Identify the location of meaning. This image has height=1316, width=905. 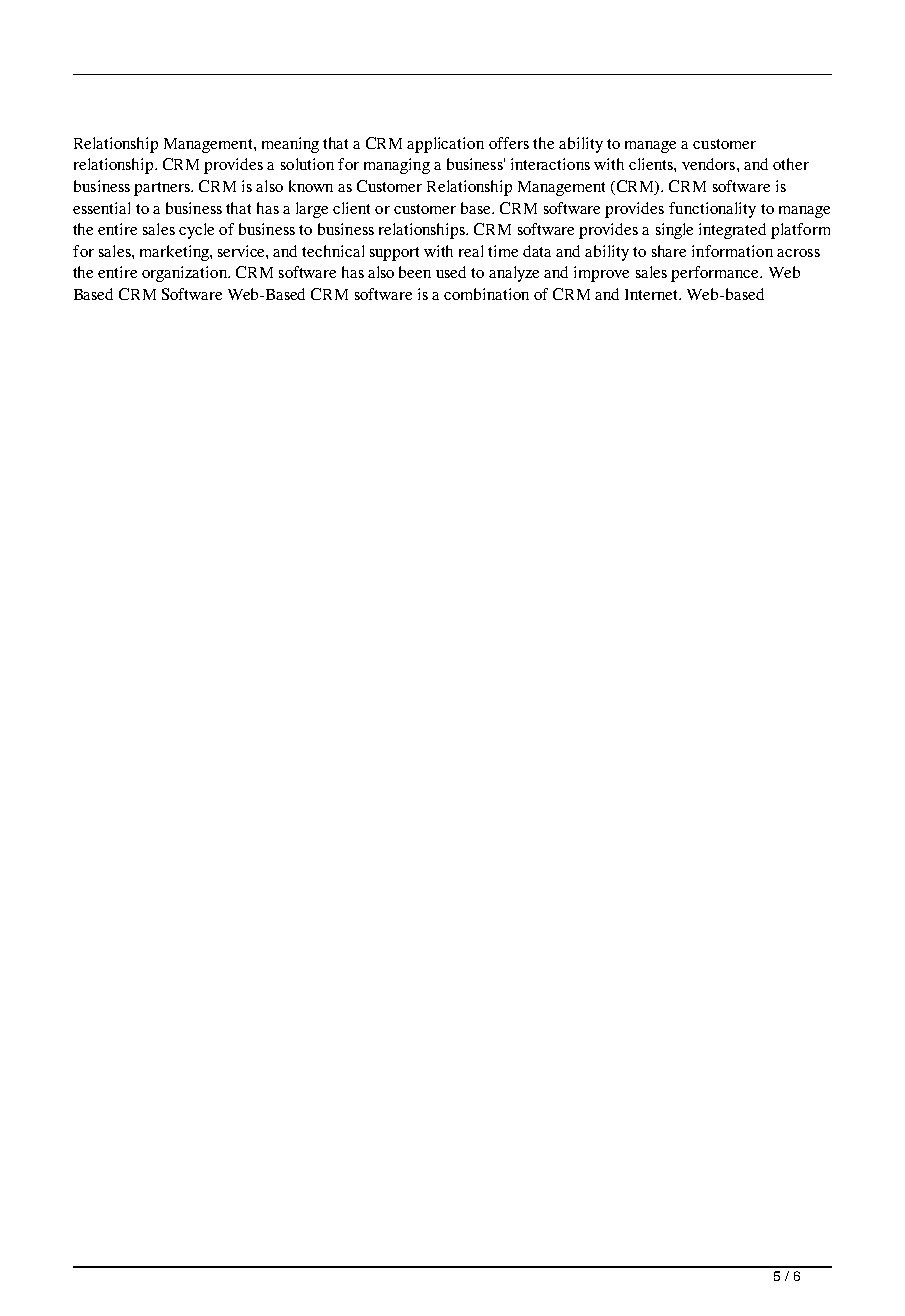
(290, 145).
